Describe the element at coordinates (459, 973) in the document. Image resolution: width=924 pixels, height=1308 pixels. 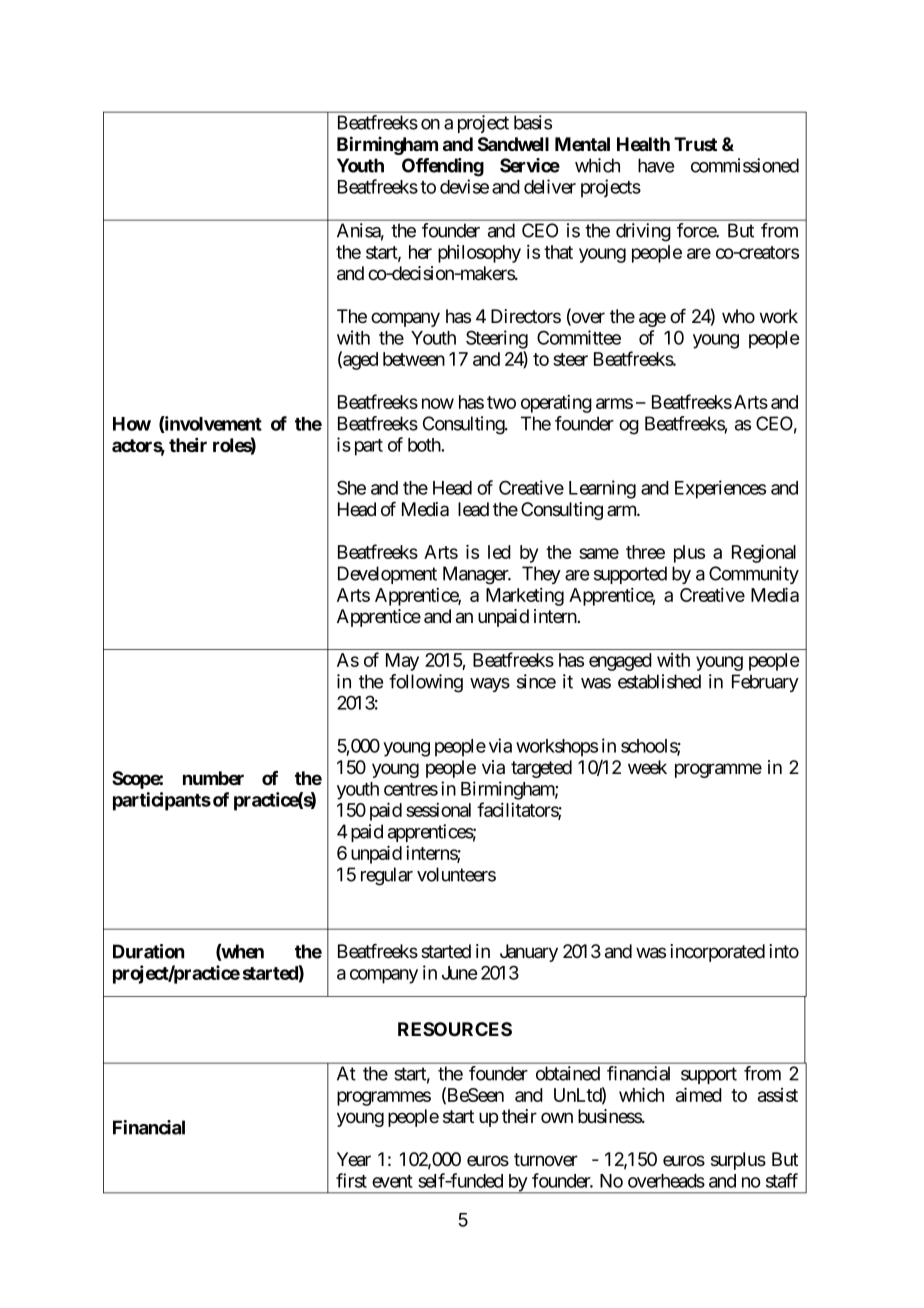
I see `June` at that location.
